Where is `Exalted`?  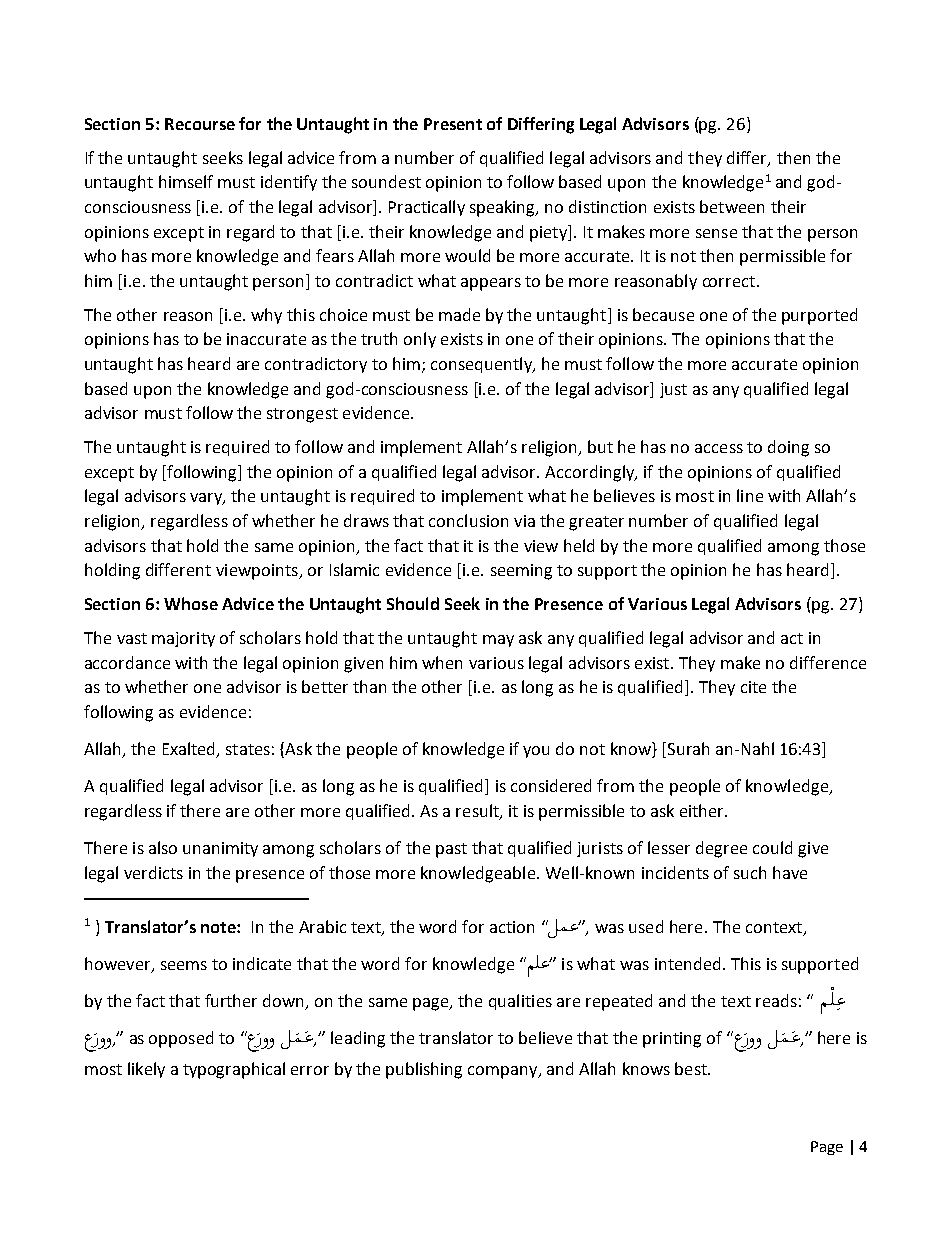
Exalted is located at coordinates (190, 750).
